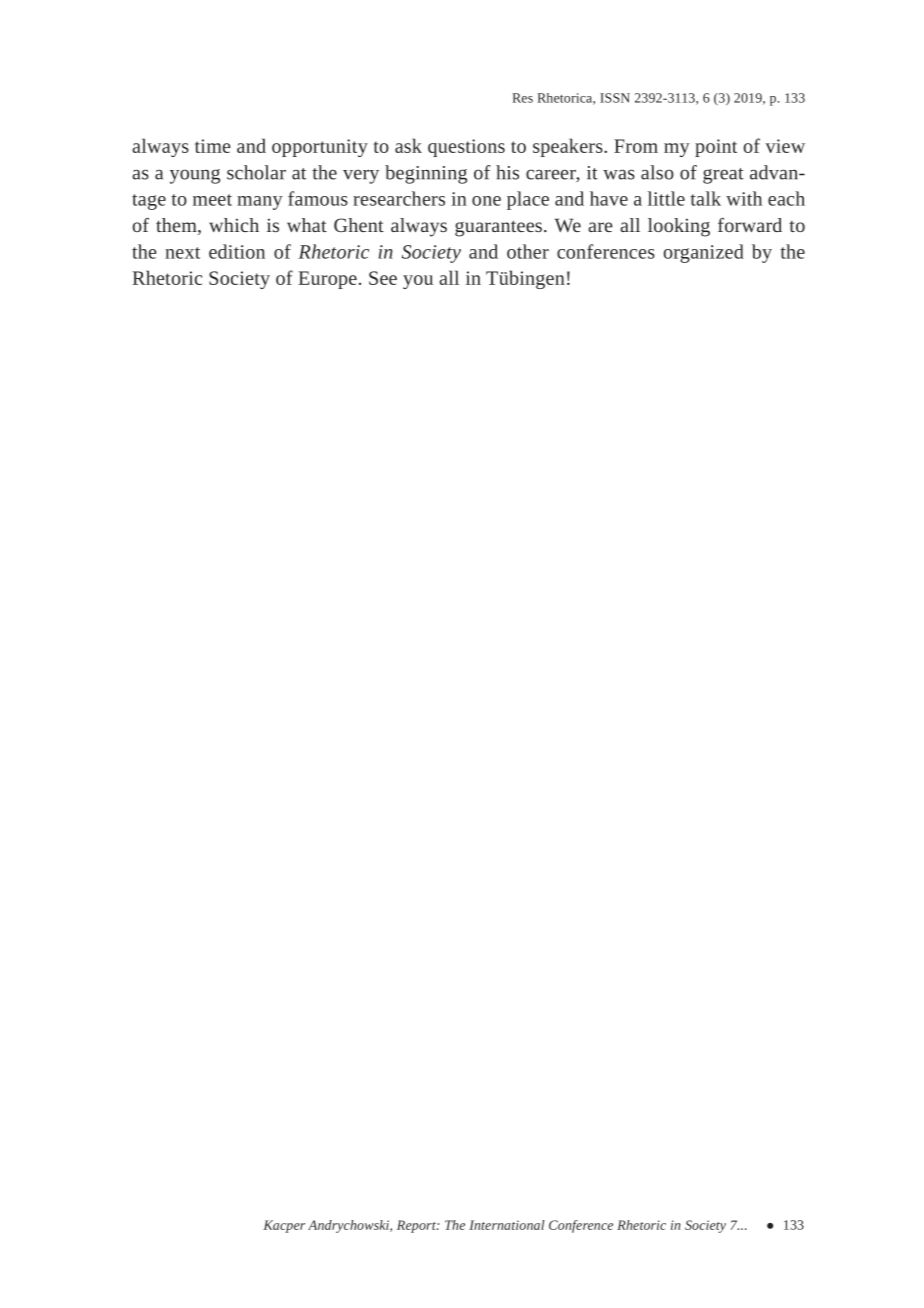 The height and width of the image is (1308, 924). Describe the element at coordinates (383, 278) in the image. I see `See` at that location.
